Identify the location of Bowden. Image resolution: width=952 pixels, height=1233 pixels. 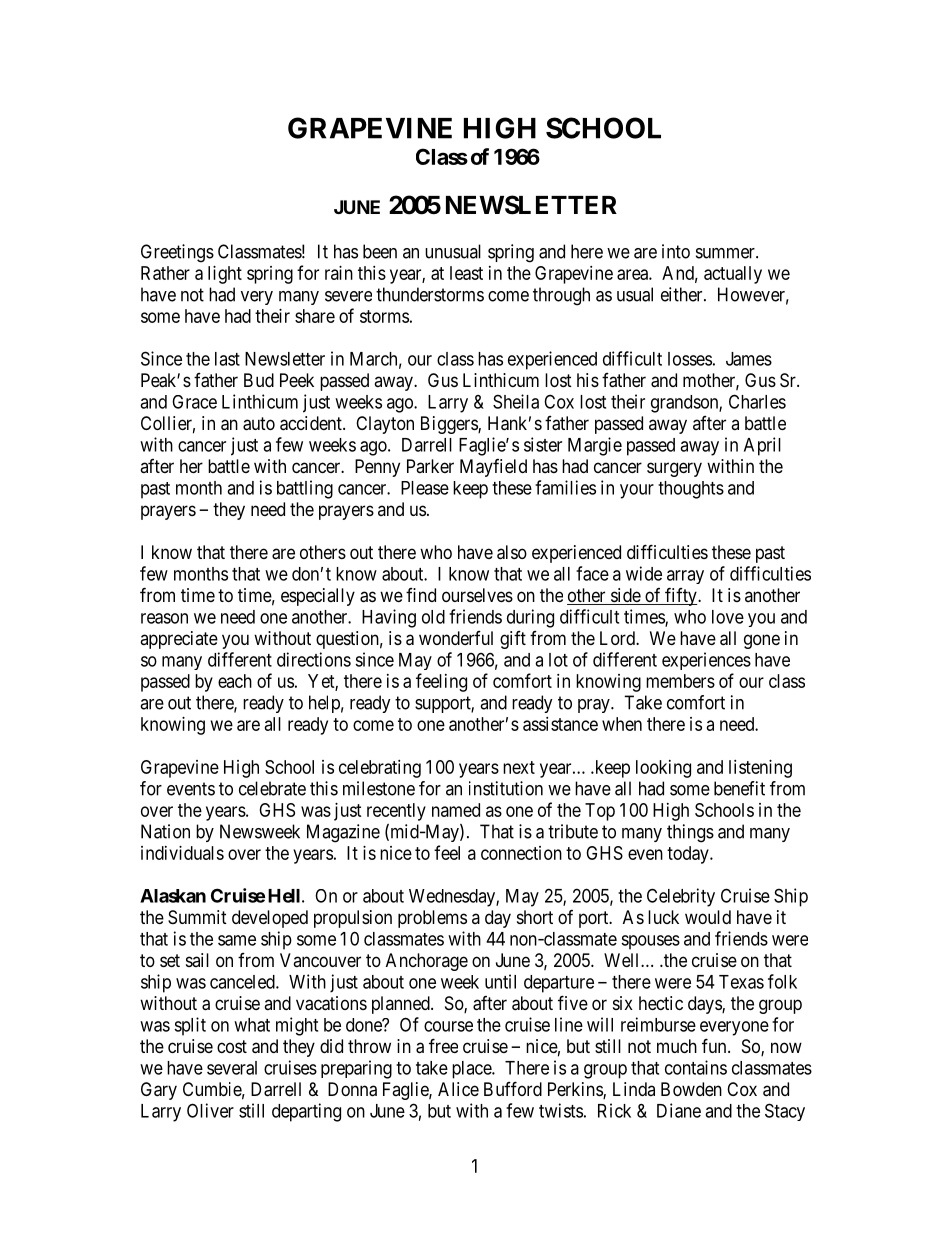
(691, 1089).
